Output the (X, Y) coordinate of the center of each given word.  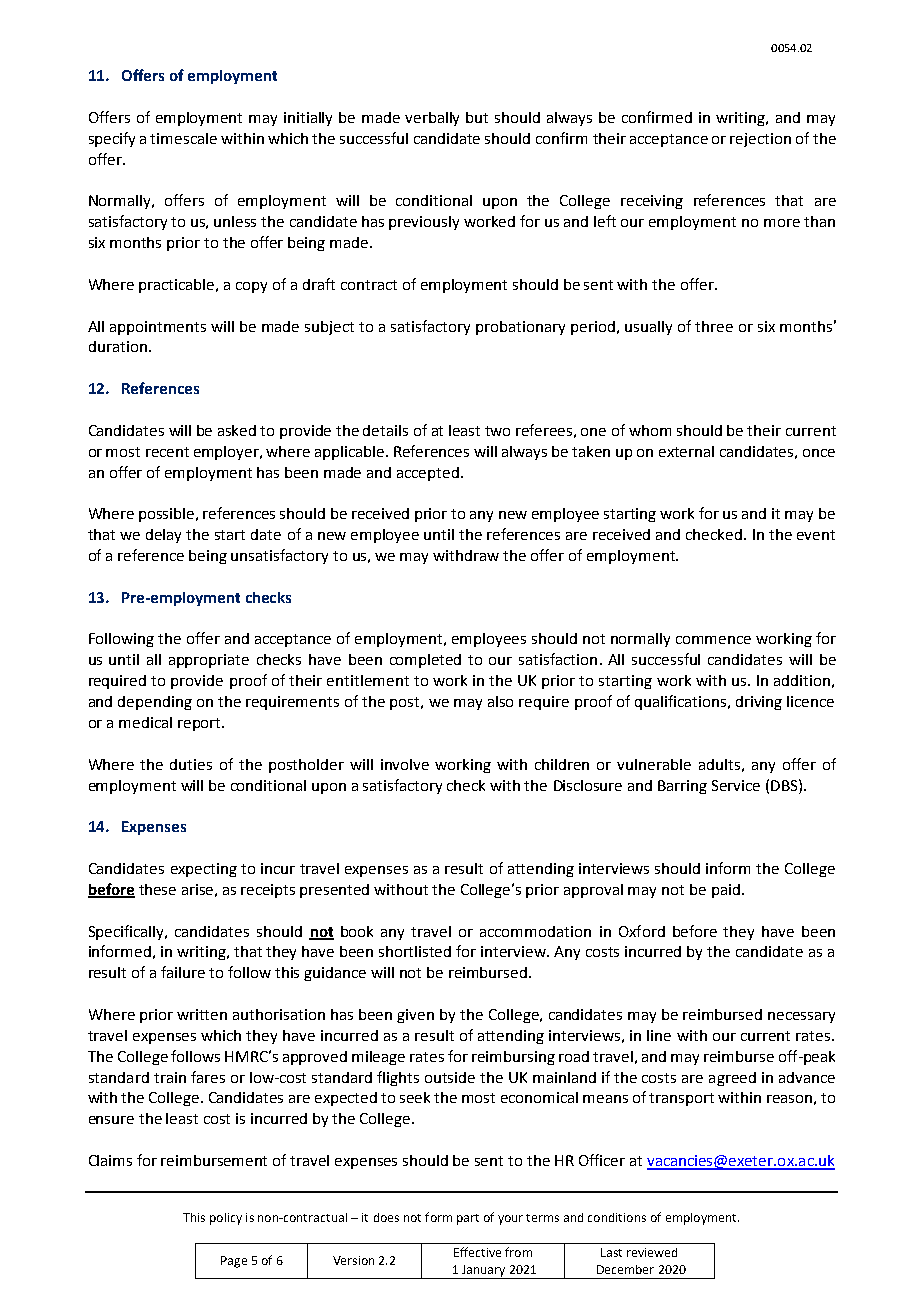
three (714, 326)
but (477, 117)
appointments (158, 328)
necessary (801, 1017)
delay (163, 536)
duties (191, 764)
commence (713, 640)
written (202, 1014)
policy (226, 1219)
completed (425, 661)
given (415, 1016)
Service (736, 785)
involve (405, 764)
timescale (183, 138)
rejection (760, 140)
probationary (520, 328)
